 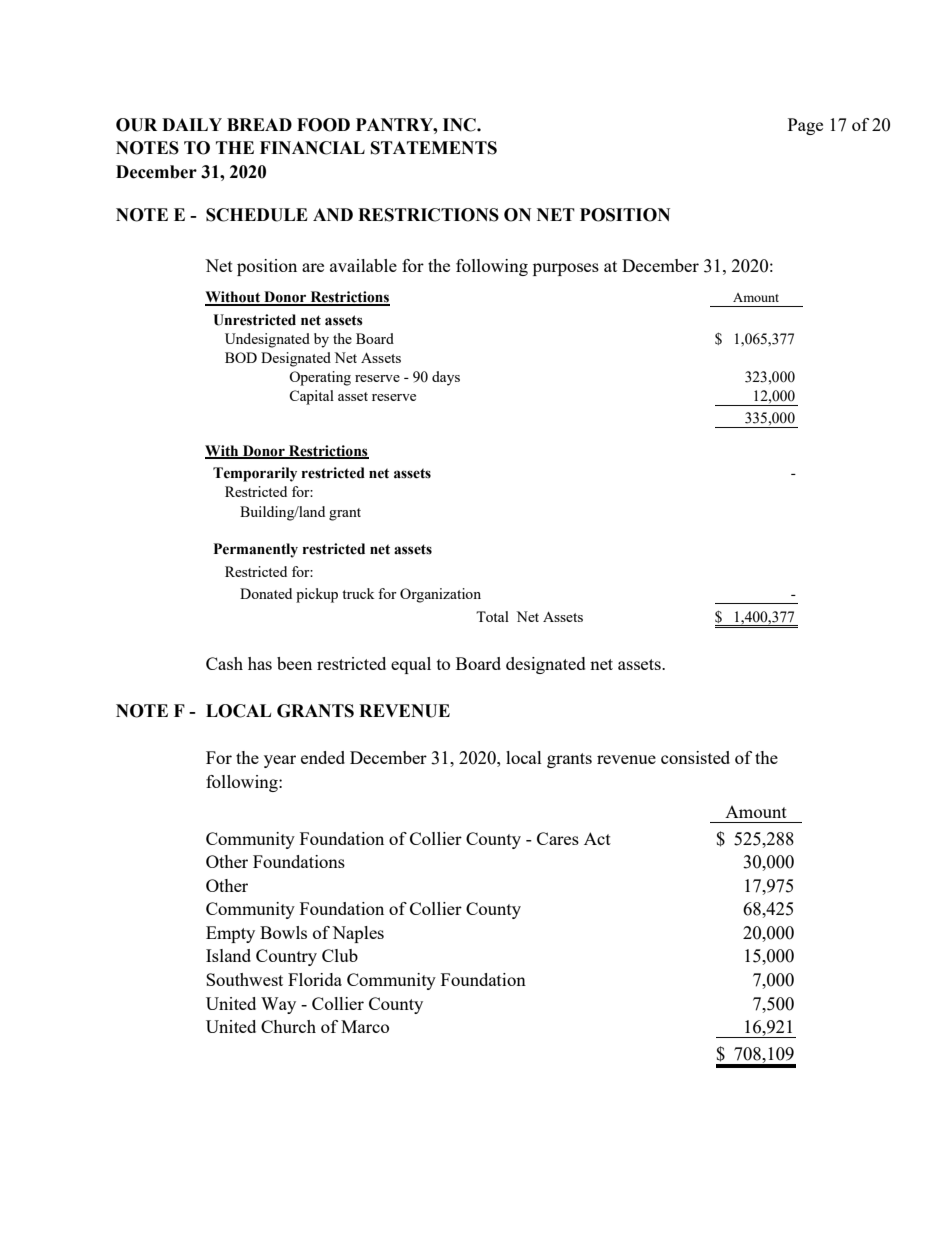 I want to click on DAILY, so click(x=192, y=124).
